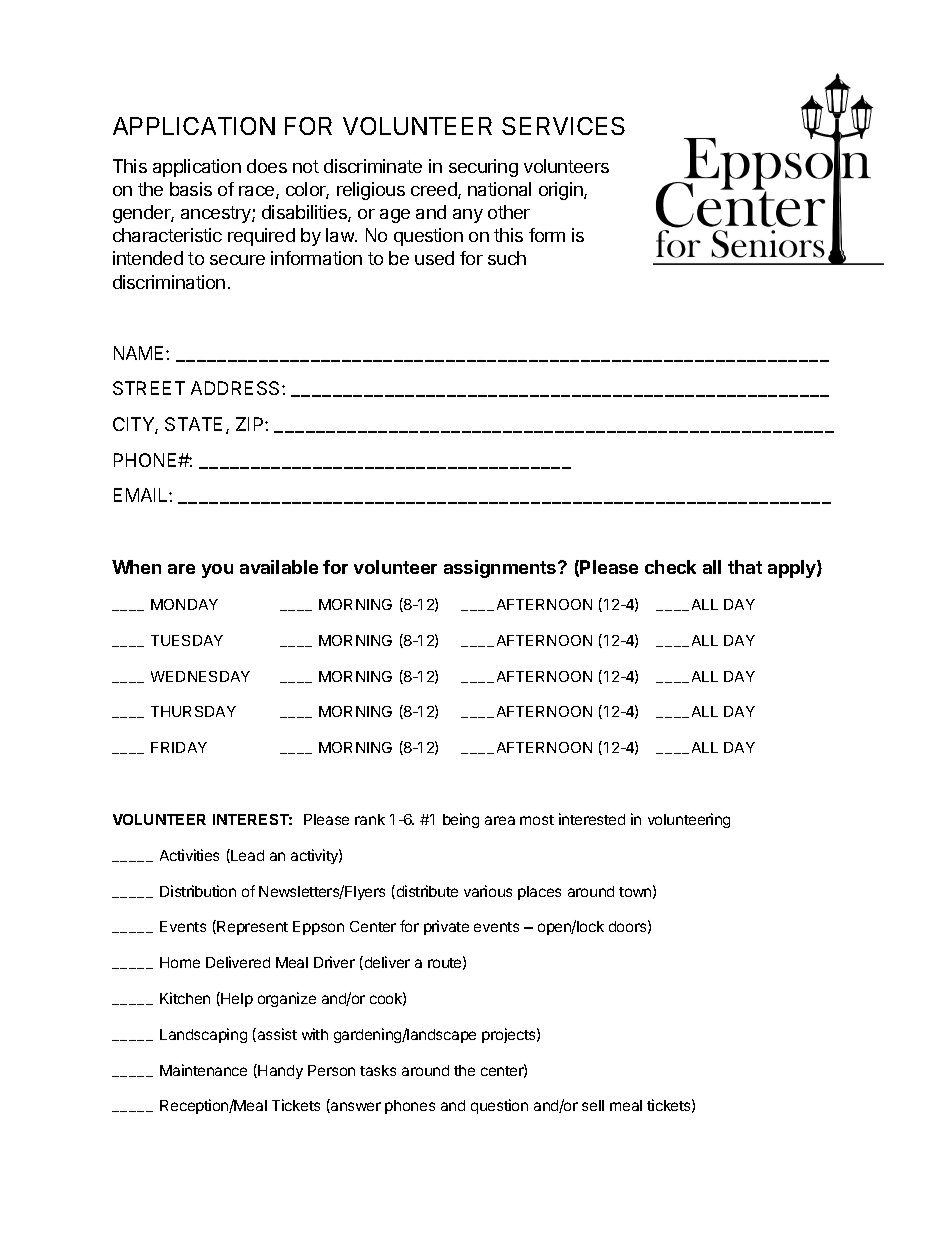 This screenshot has height=1233, width=952. Describe the element at coordinates (184, 604) in the screenshot. I see `MONDAY` at that location.
